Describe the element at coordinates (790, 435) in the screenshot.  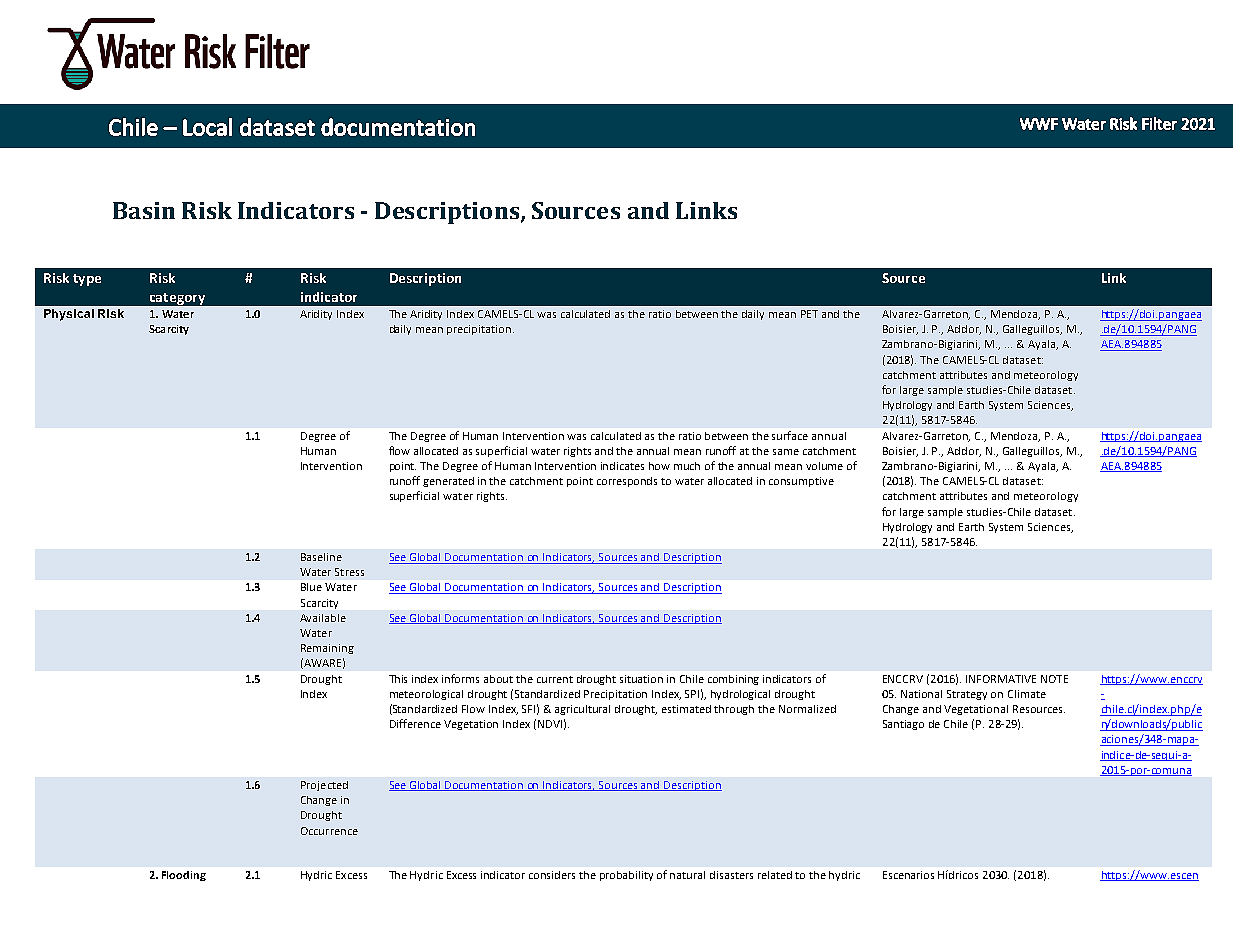
I see `surface` at that location.
